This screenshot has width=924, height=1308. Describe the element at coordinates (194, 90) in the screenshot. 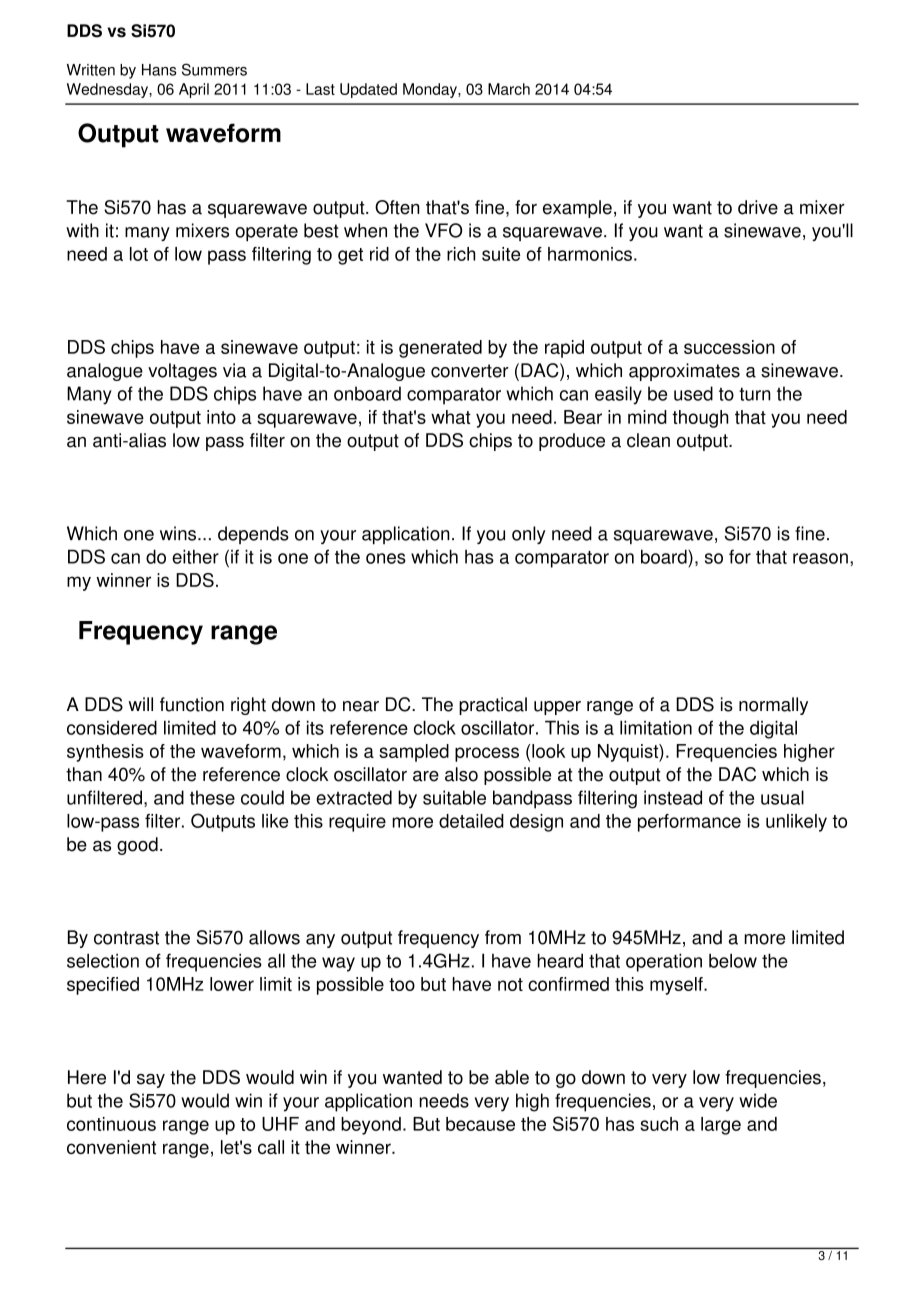

I see `April` at that location.
